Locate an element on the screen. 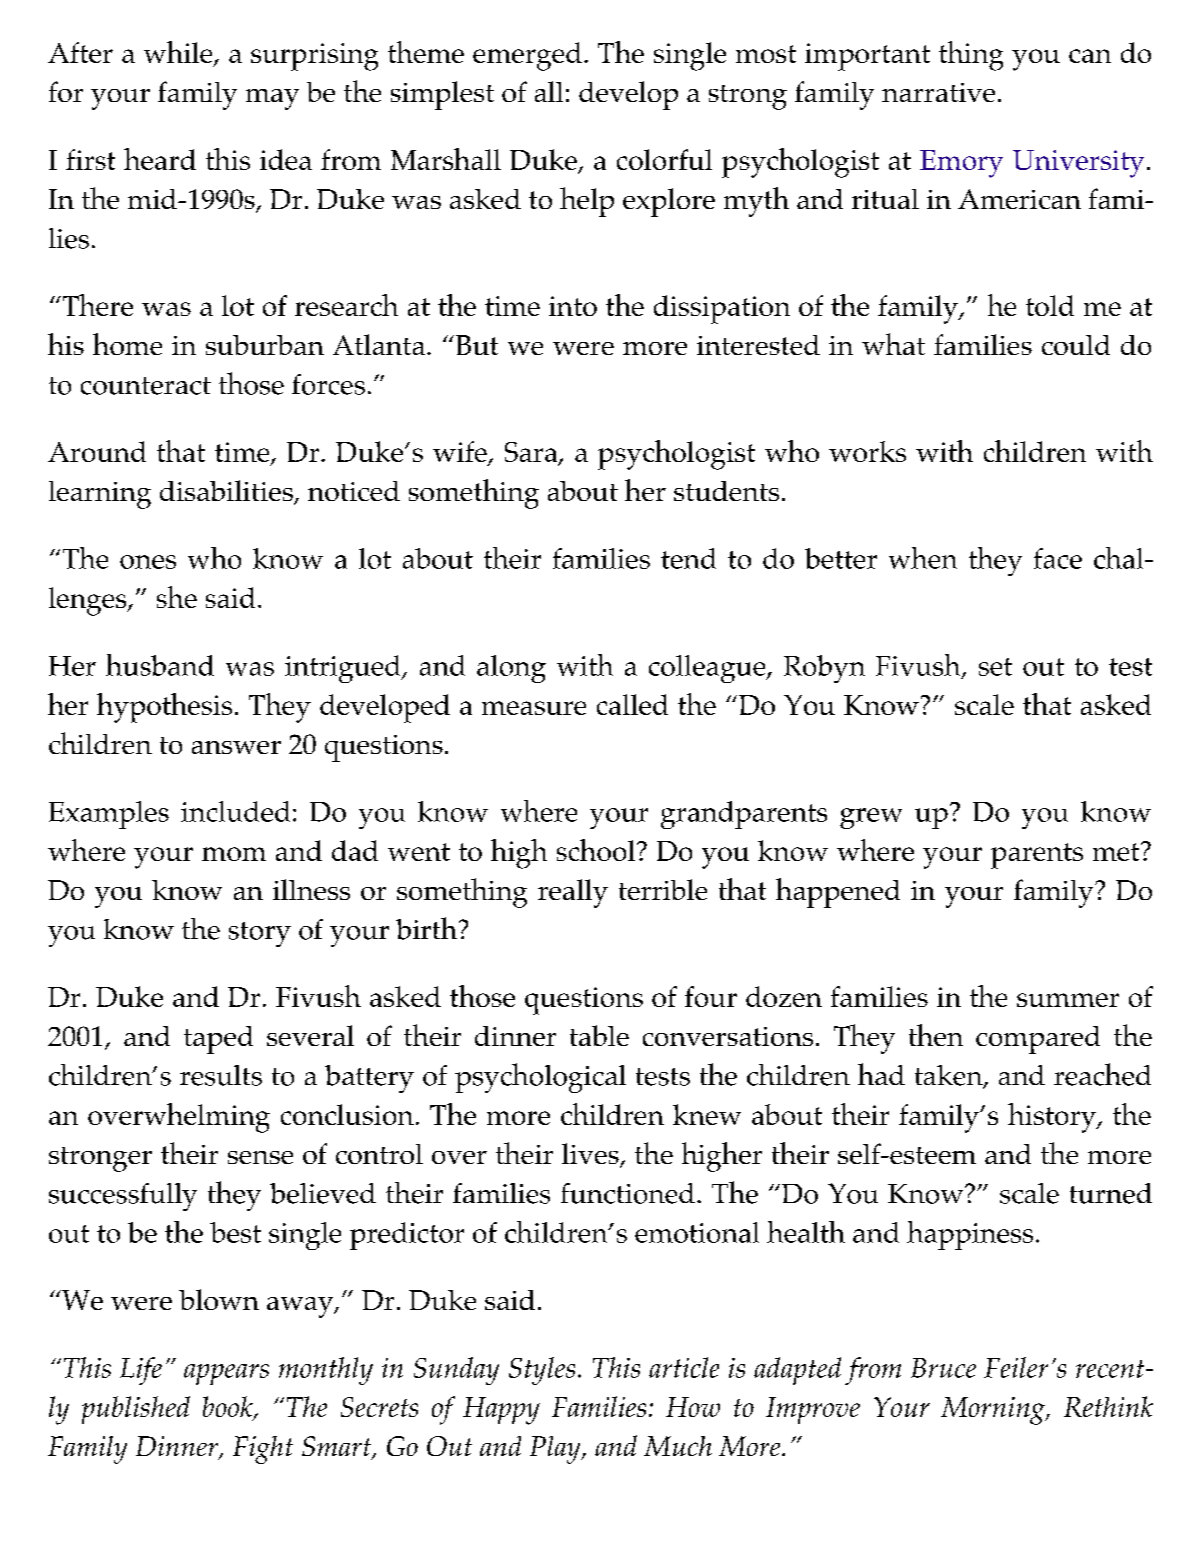 The height and width of the screenshot is (1555, 1201). called is located at coordinates (632, 704).
